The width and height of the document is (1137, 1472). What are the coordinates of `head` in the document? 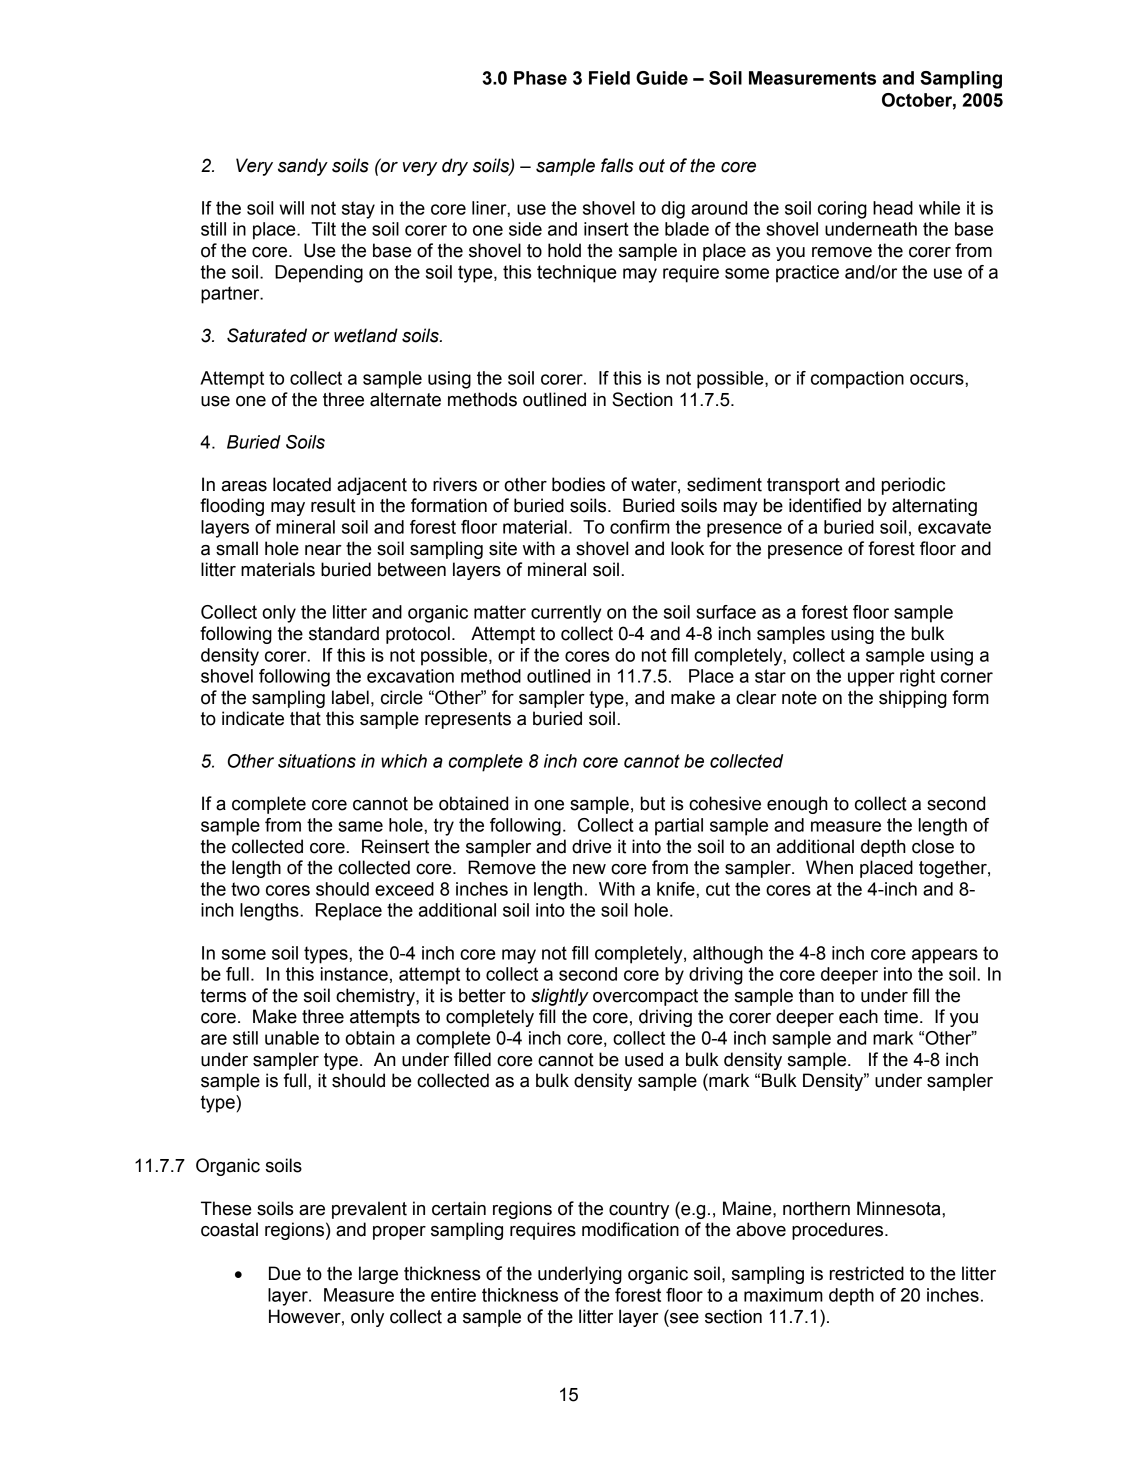 It's located at (893, 208).
